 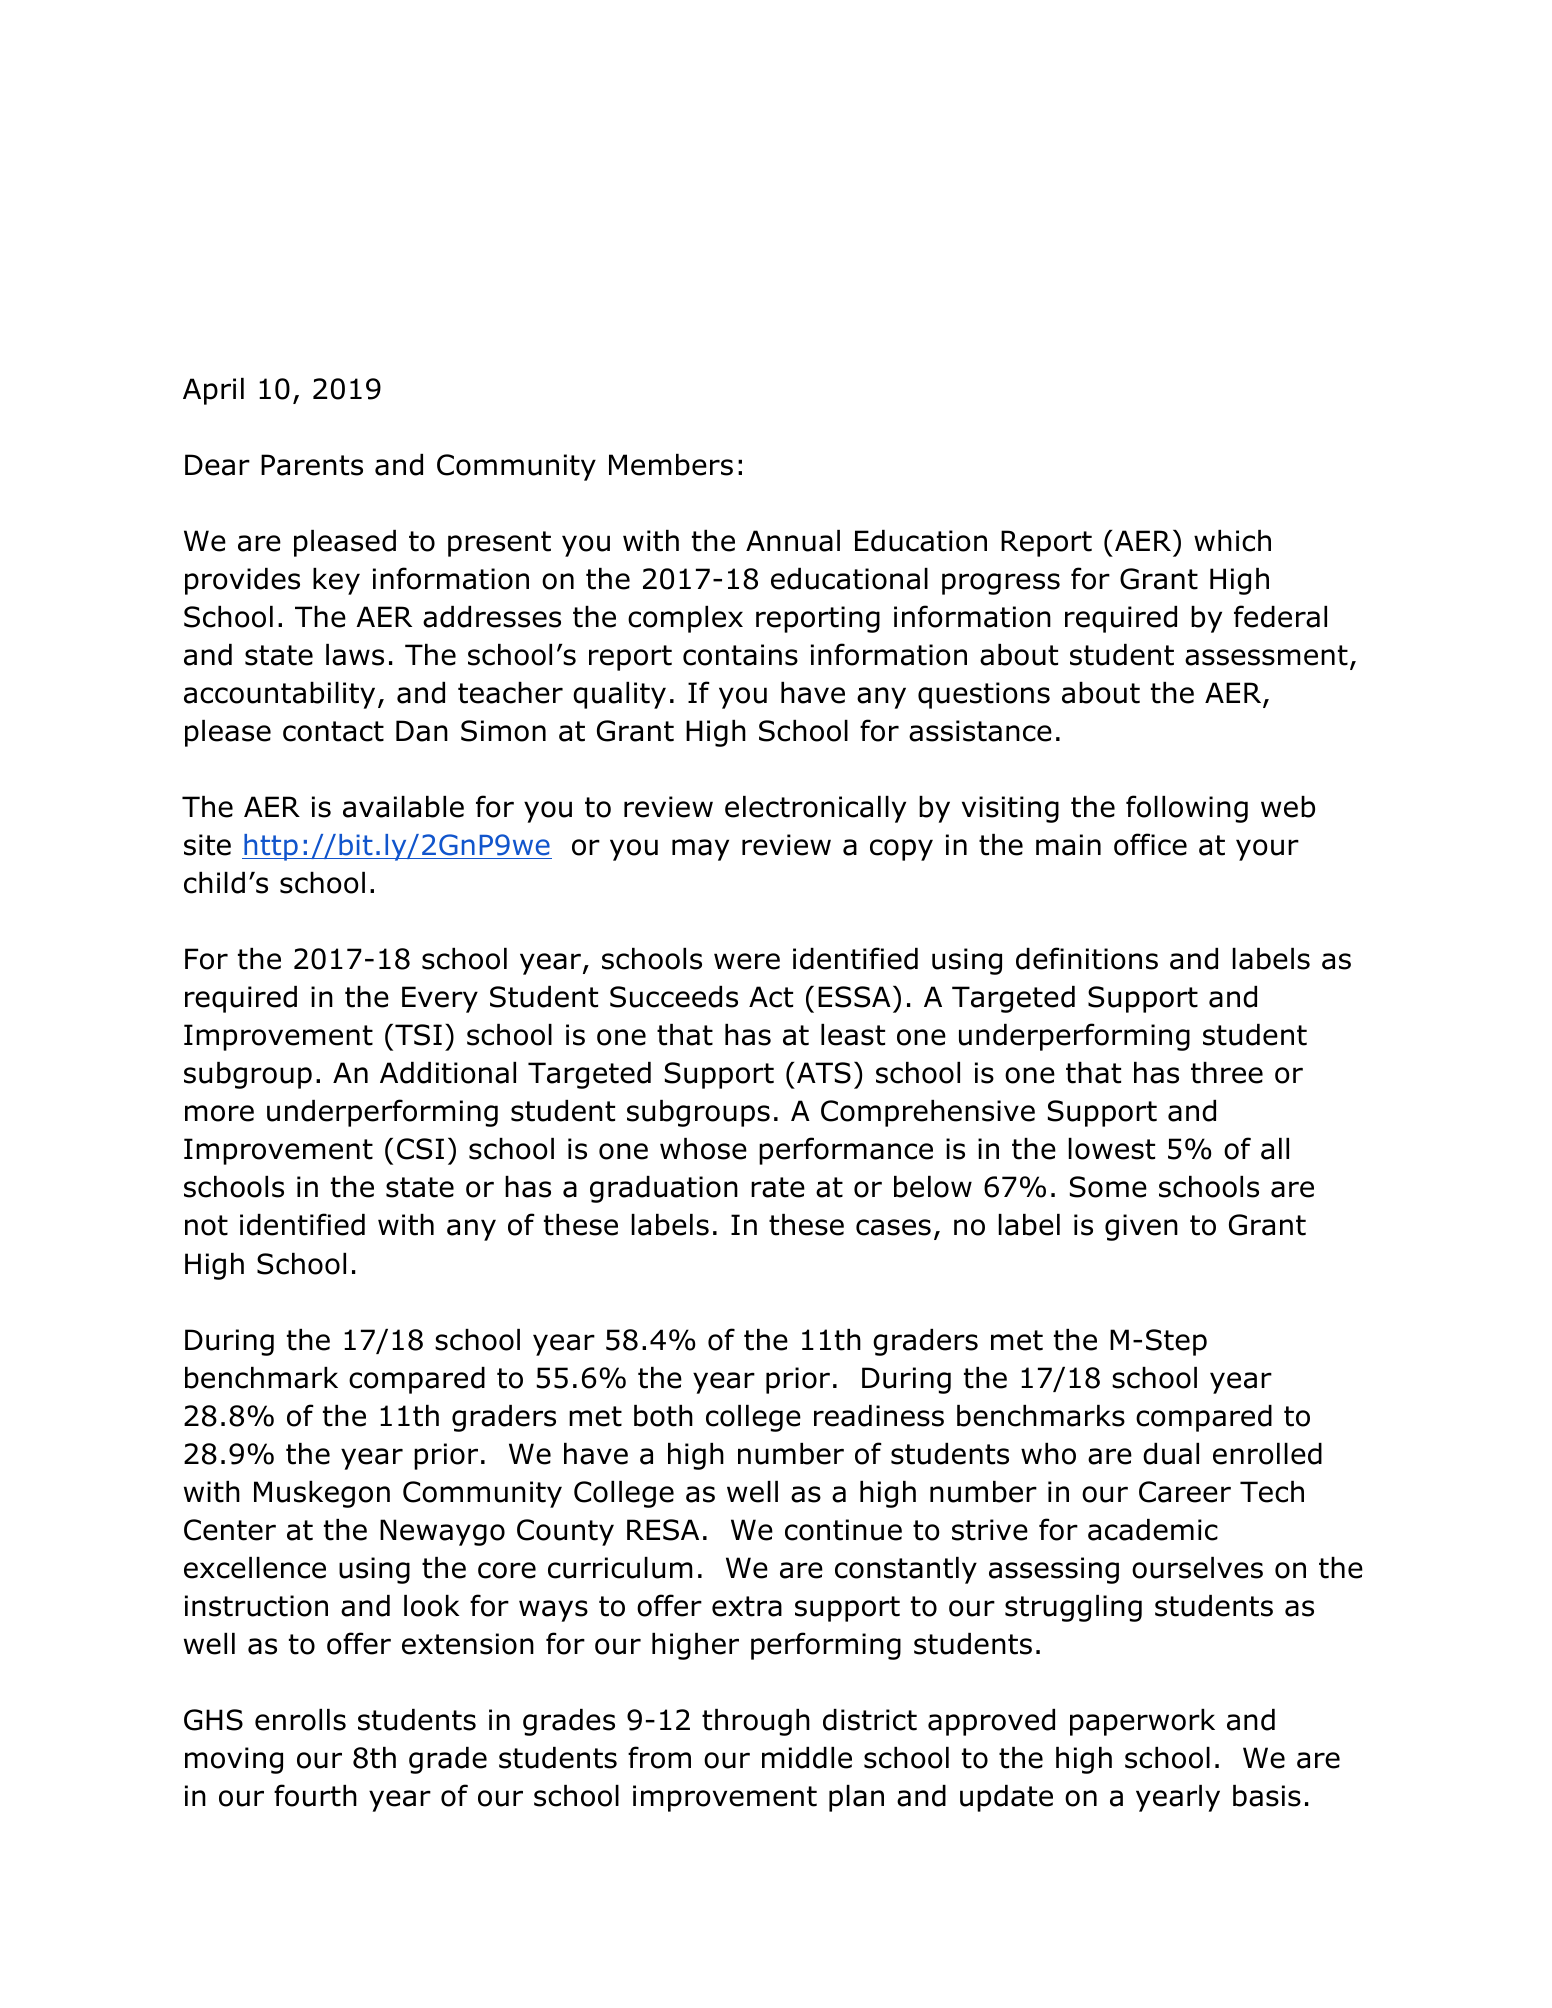 I want to click on paperwork, so click(x=1142, y=1722).
